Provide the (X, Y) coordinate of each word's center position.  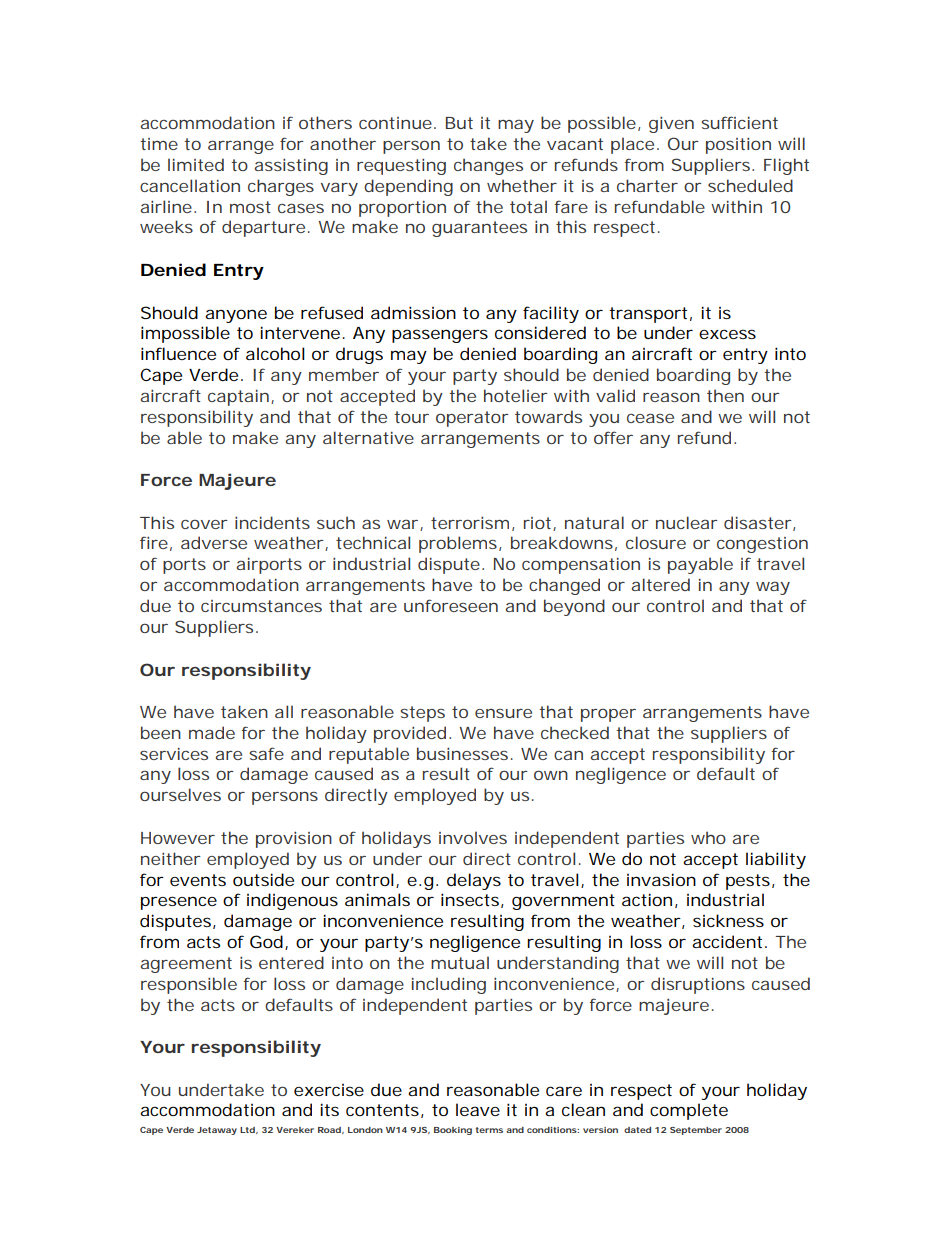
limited (196, 164)
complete (689, 1111)
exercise (329, 1090)
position (738, 146)
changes (488, 166)
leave (478, 1109)
